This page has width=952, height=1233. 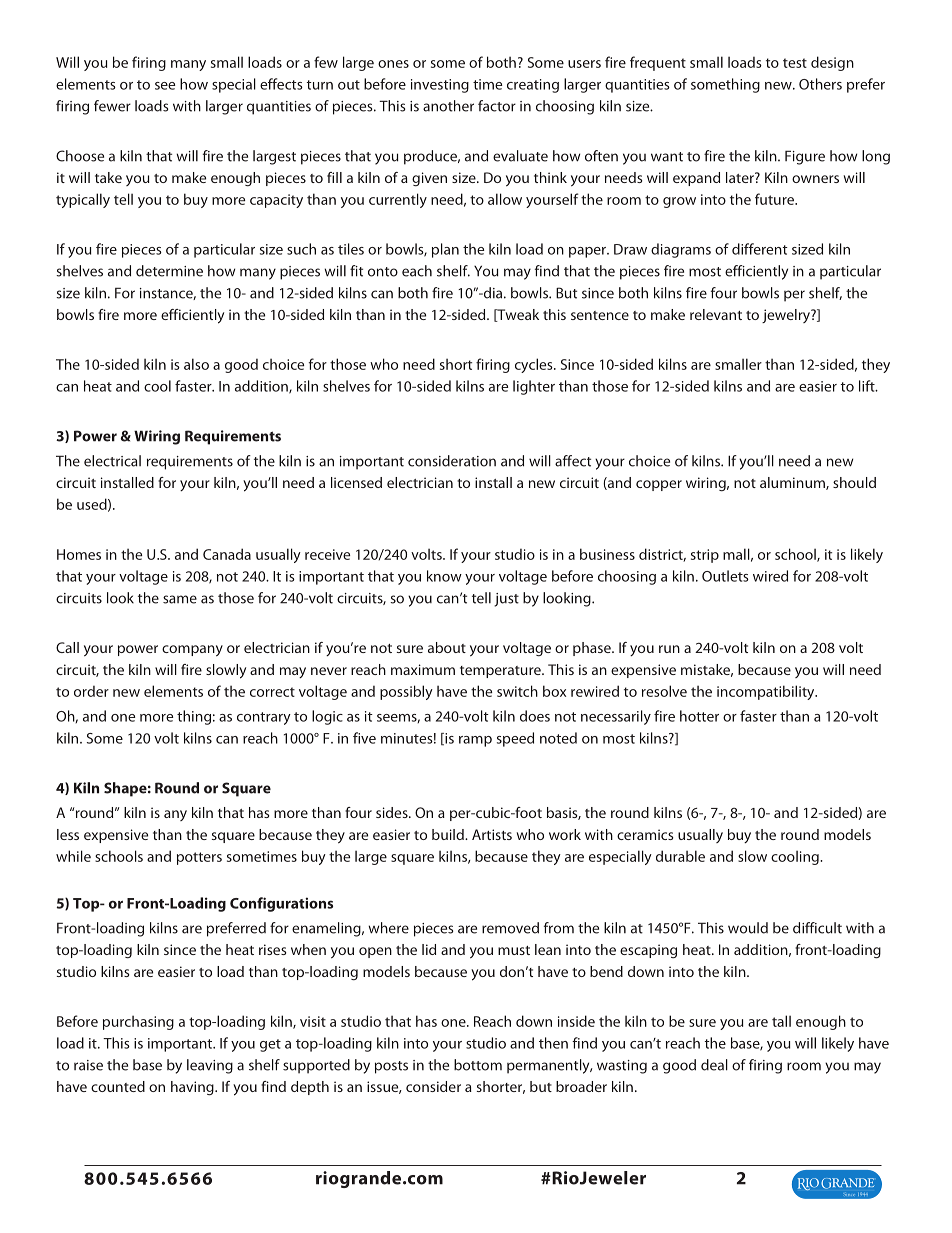 I want to click on lighter, so click(x=534, y=387).
